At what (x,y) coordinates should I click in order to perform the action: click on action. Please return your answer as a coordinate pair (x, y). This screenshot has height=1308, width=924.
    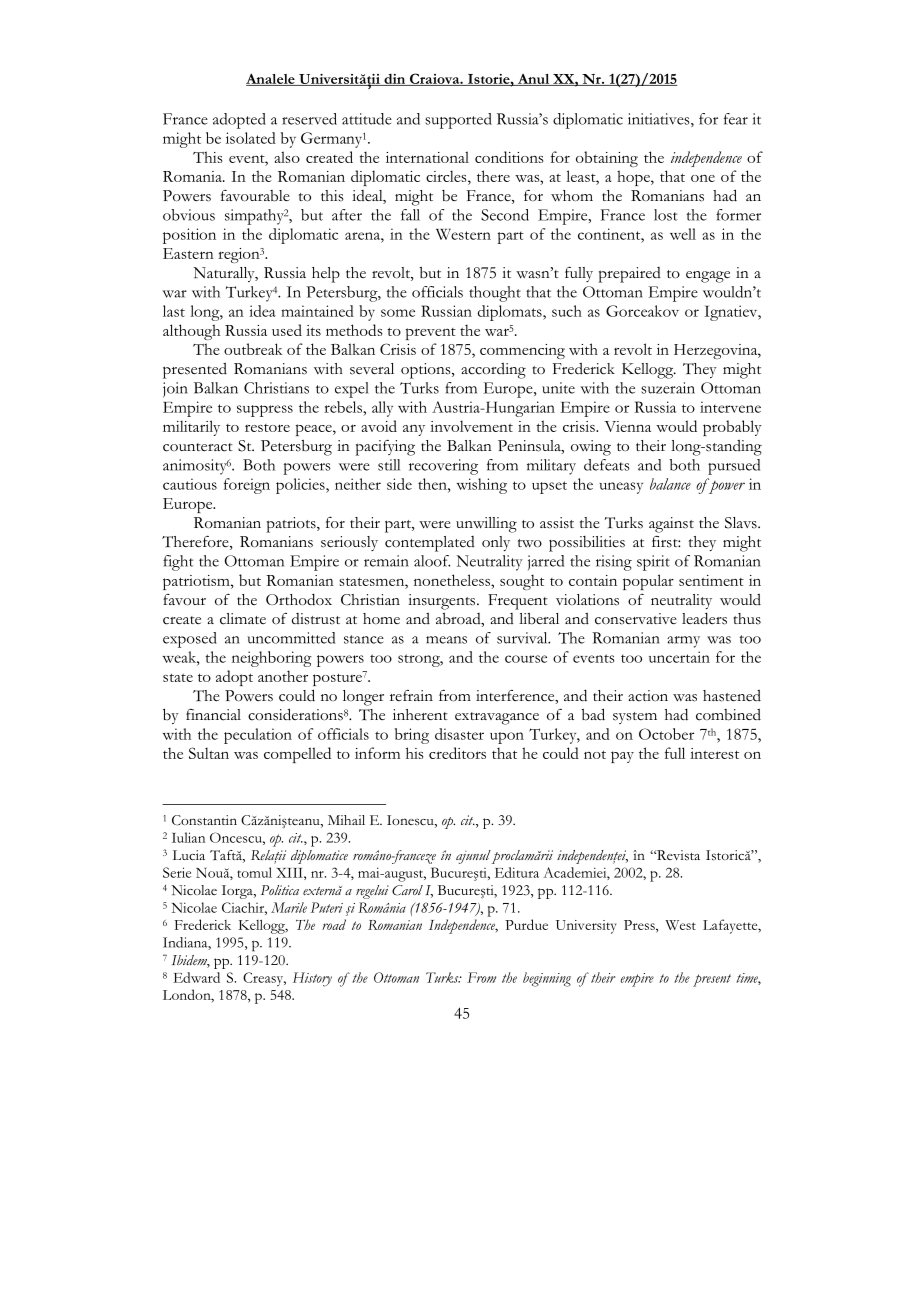
    Looking at the image, I should click on (648, 696).
